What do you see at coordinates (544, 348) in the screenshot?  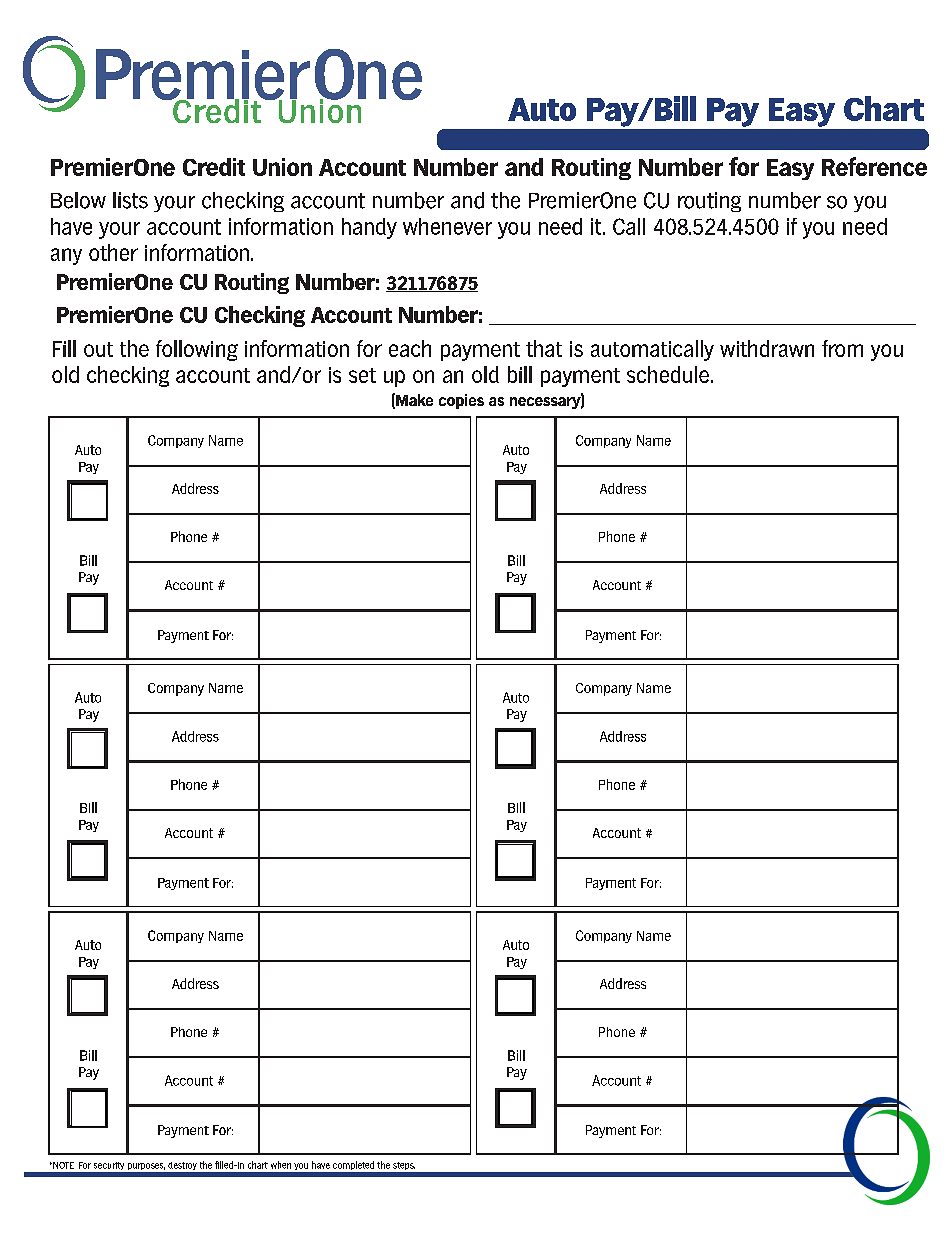 I see `that` at bounding box center [544, 348].
